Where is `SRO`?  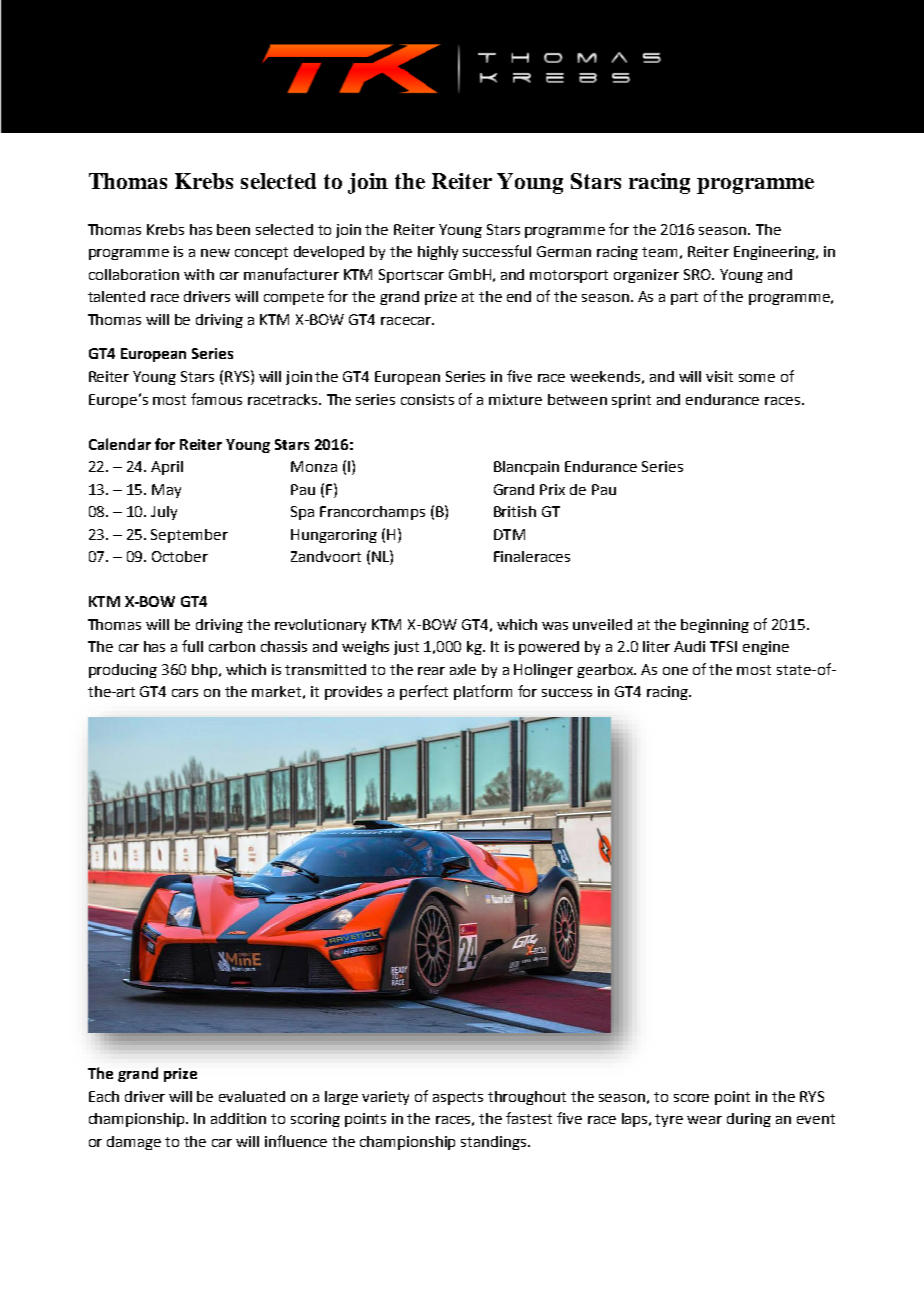
SRO is located at coordinates (698, 274).
